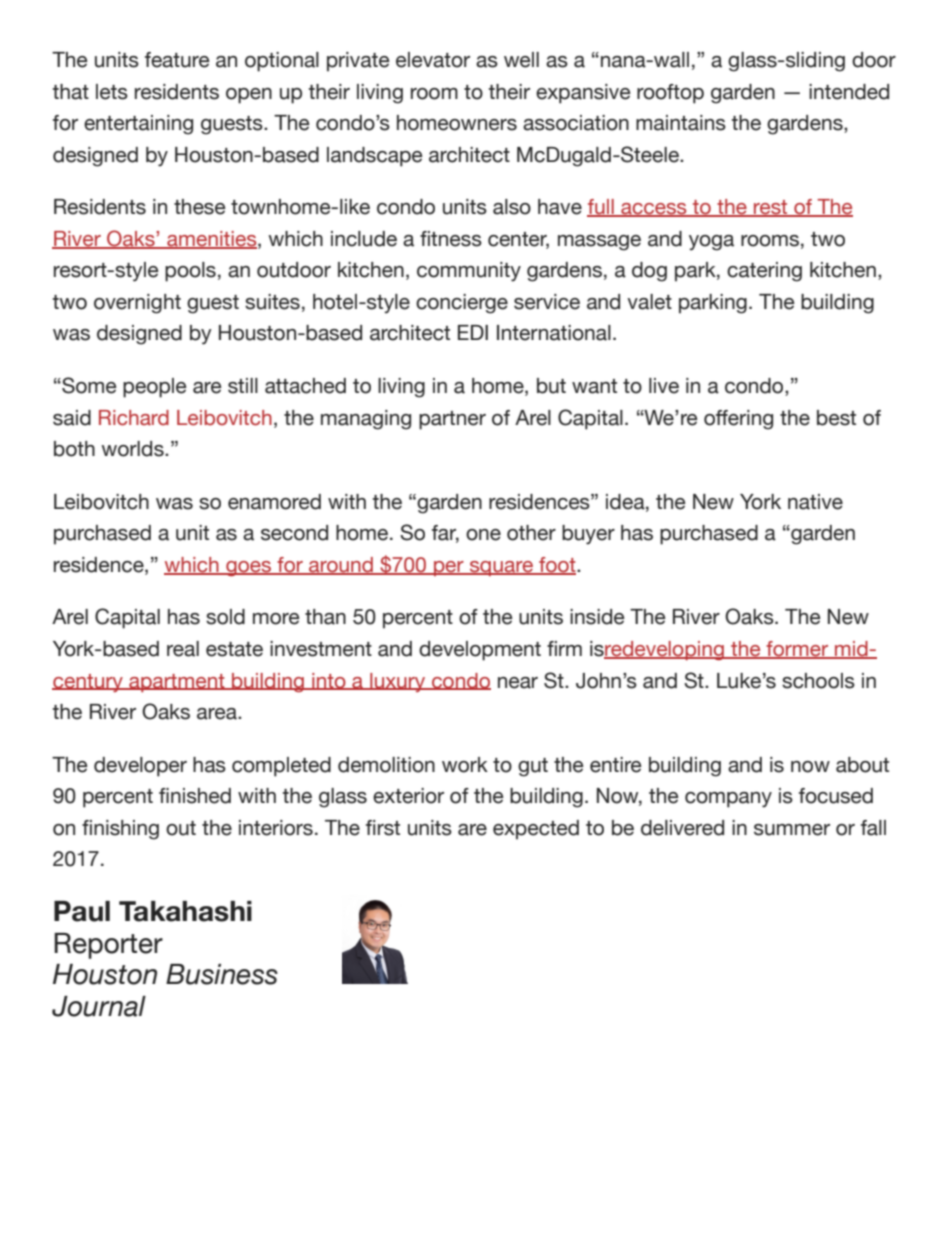  I want to click on native, so click(815, 502).
